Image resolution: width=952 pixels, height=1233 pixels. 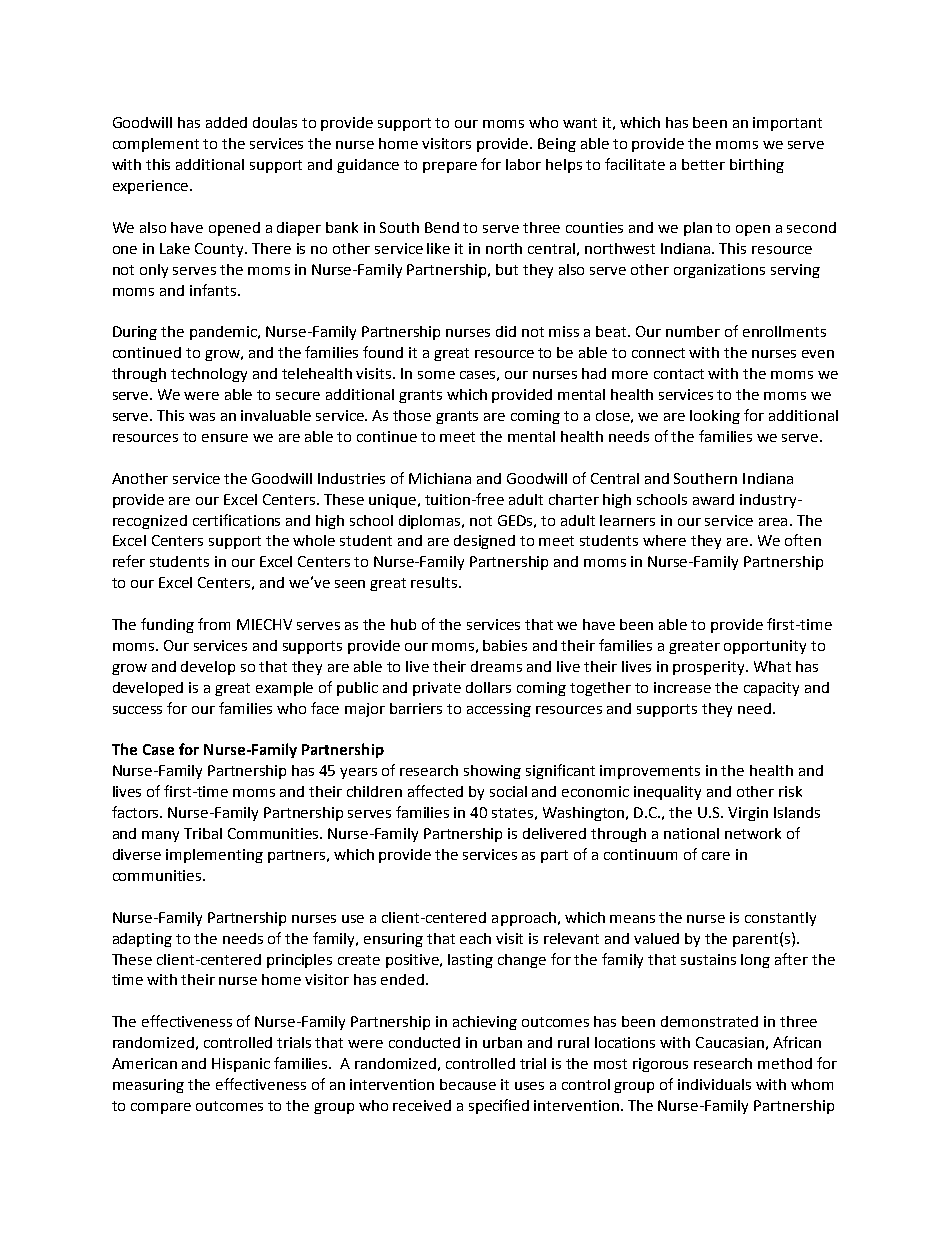 What do you see at coordinates (757, 166) in the screenshot?
I see `birthing` at bounding box center [757, 166].
